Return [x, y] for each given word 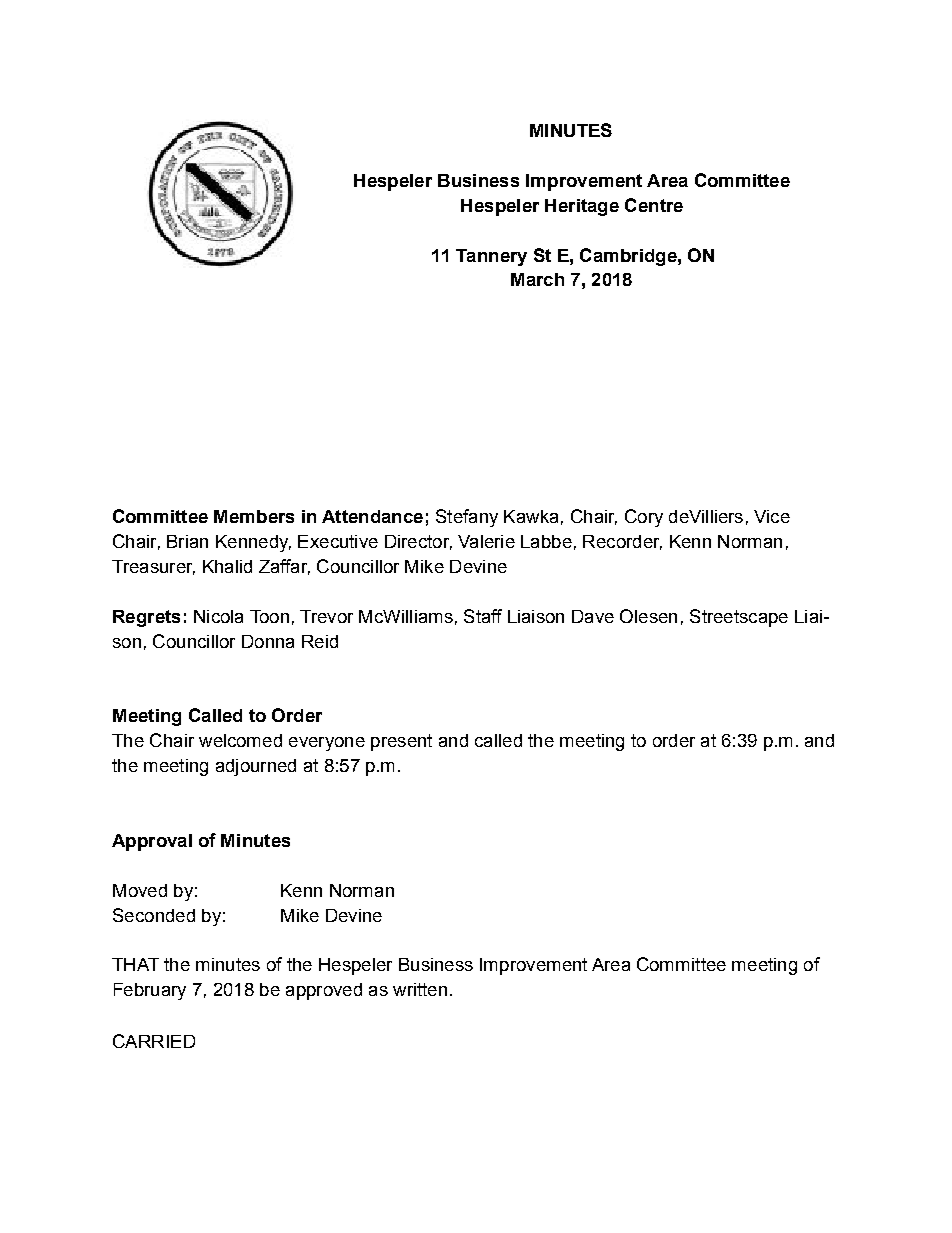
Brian [187, 541]
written [420, 989]
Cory [644, 518]
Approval [152, 842]
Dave [593, 616]
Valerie [486, 541]
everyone [327, 744]
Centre [654, 205]
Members [254, 516]
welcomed [240, 740]
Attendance [372, 516]
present [401, 742]
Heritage [582, 207]
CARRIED [154, 1041]
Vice [772, 516]
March [537, 279]
